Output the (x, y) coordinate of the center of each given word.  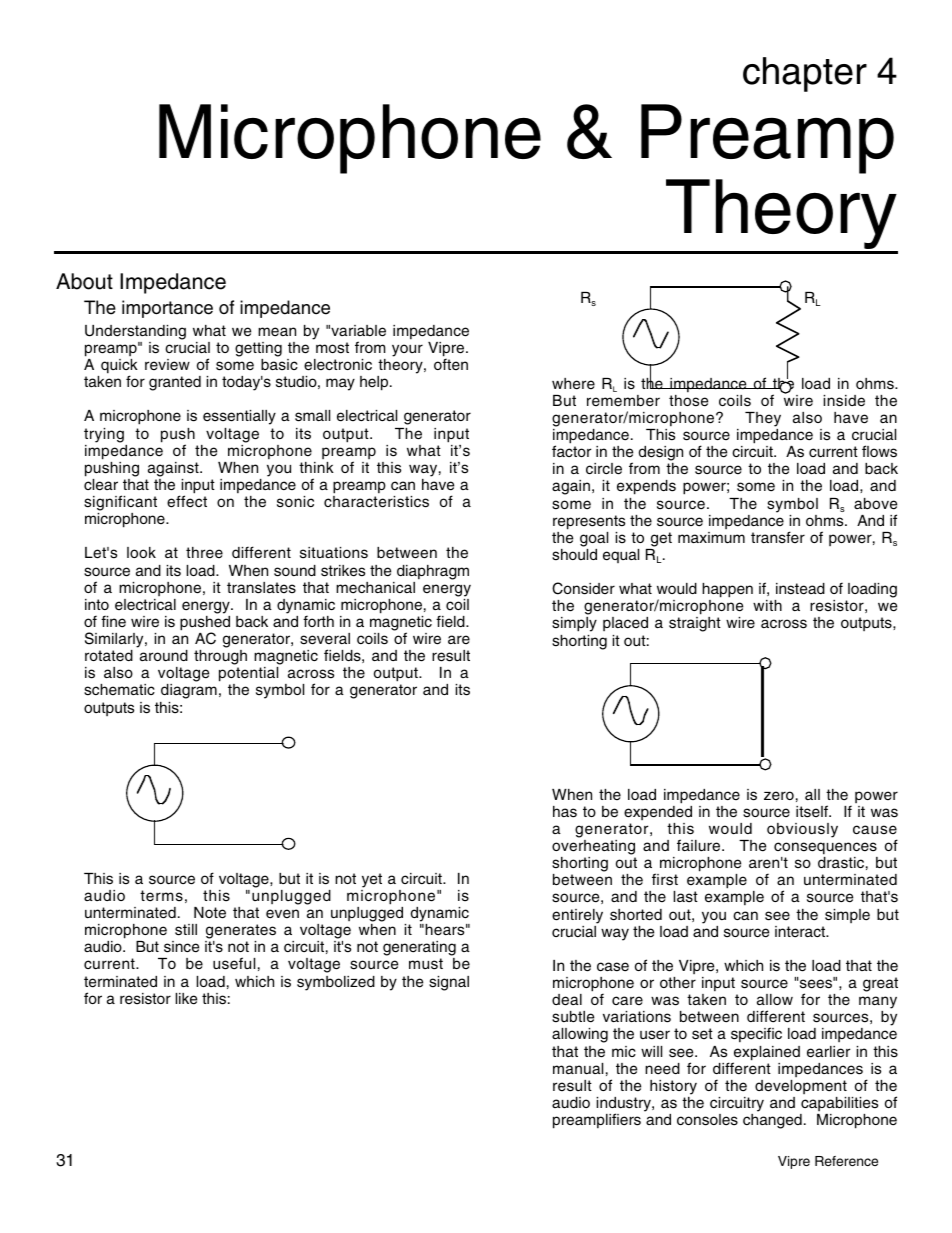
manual (578, 1069)
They (763, 419)
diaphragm (433, 572)
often (451, 364)
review (167, 365)
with (767, 605)
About (84, 281)
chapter (805, 74)
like (186, 999)
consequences (825, 848)
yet (372, 880)
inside (844, 401)
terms (161, 896)
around (164, 656)
